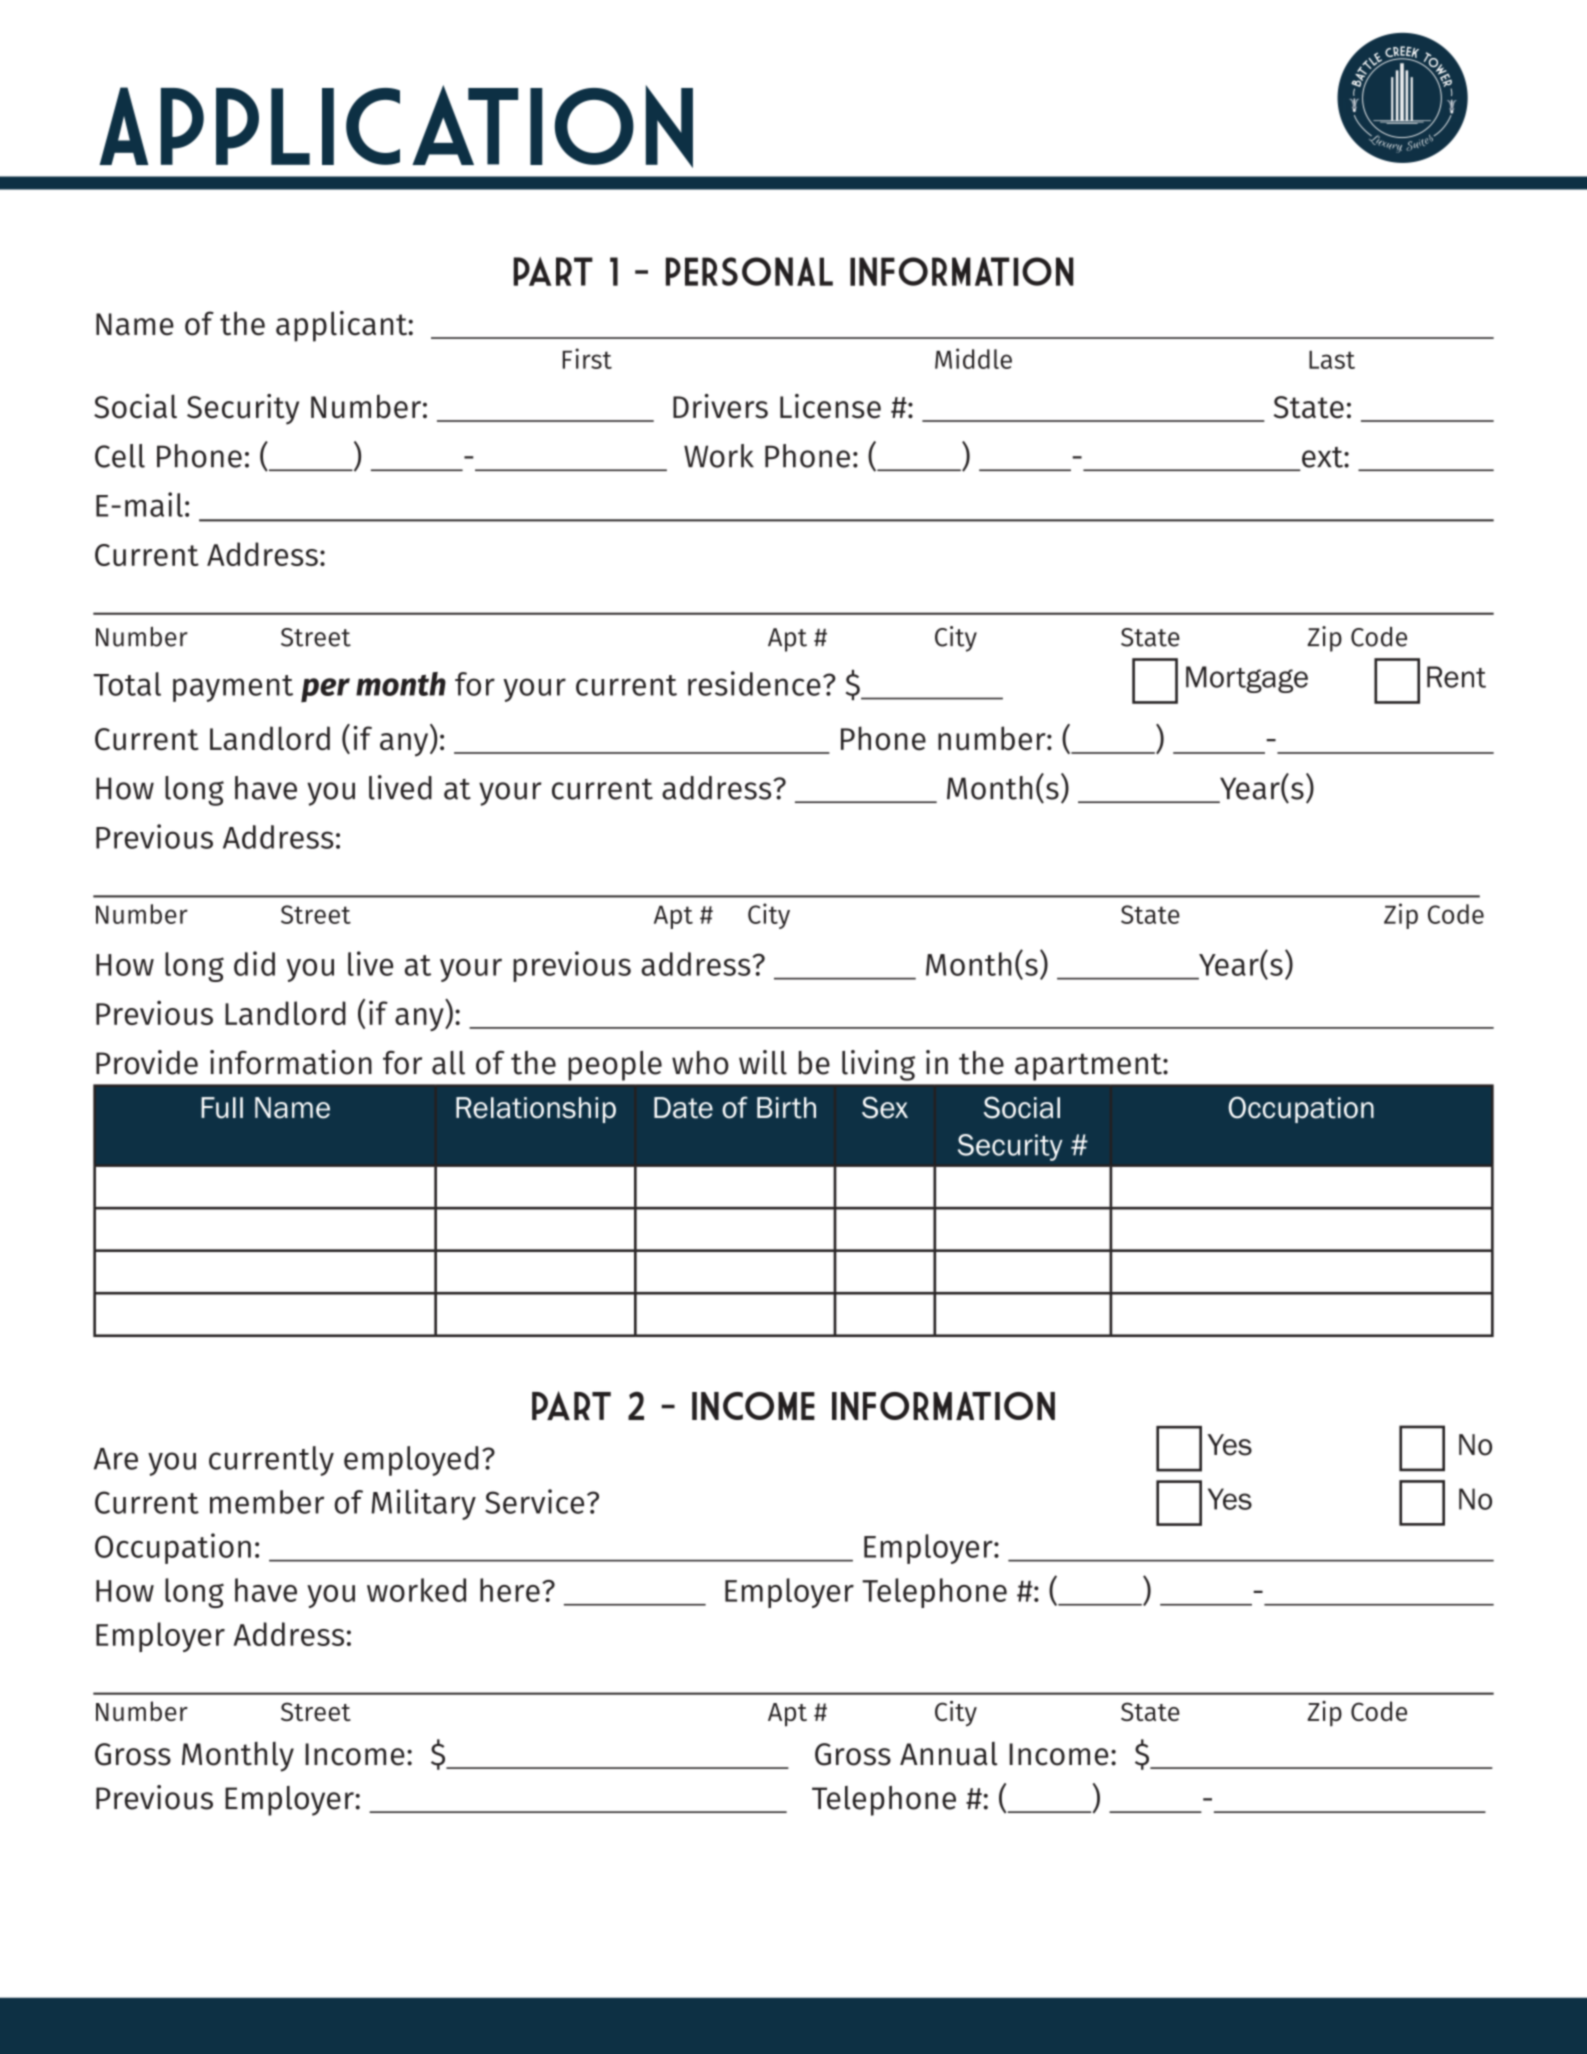 This document has width=1587, height=2054. Describe the element at coordinates (1323, 457) in the document. I see `ext` at that location.
